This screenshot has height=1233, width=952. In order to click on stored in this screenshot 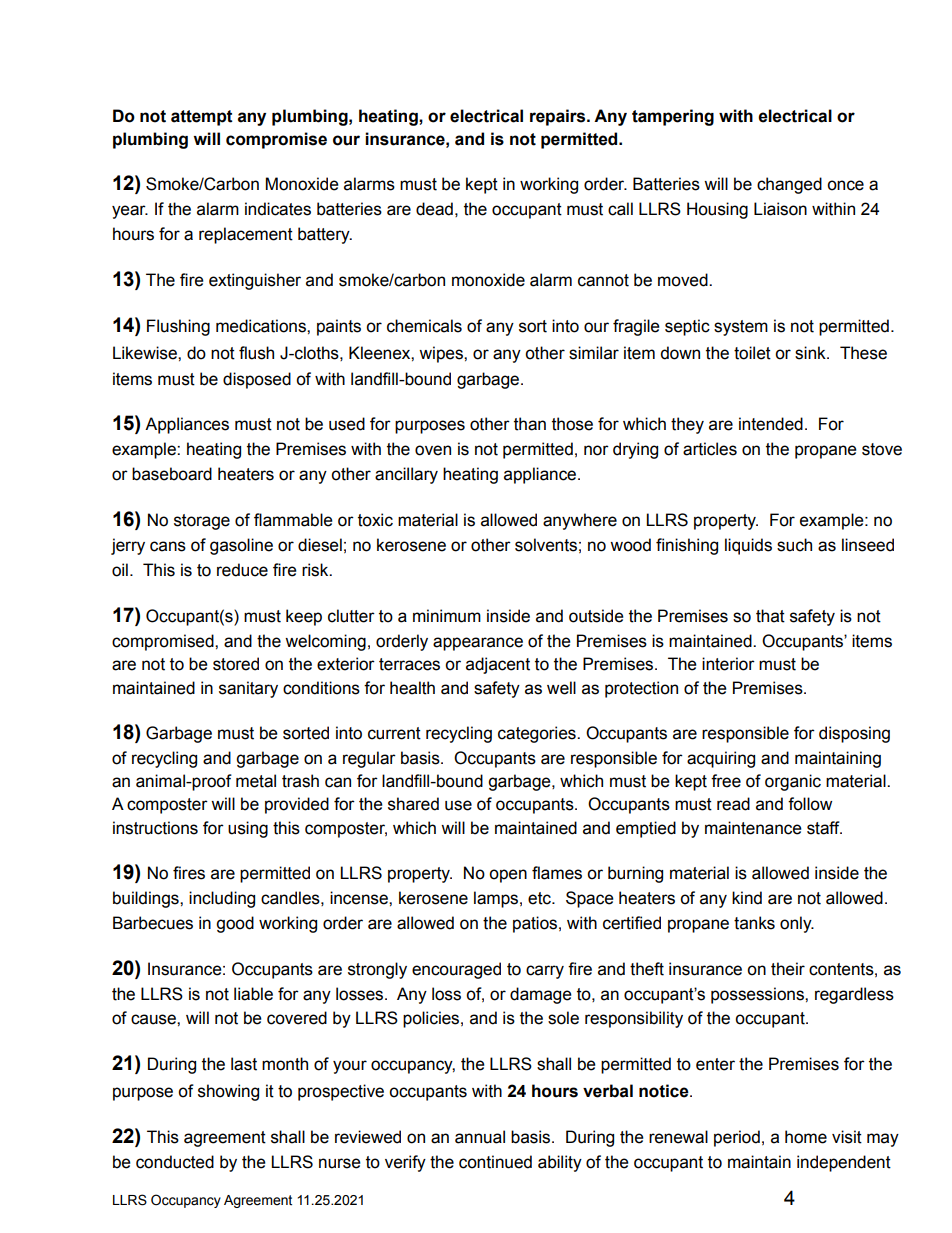, I will do `click(236, 664)`.
